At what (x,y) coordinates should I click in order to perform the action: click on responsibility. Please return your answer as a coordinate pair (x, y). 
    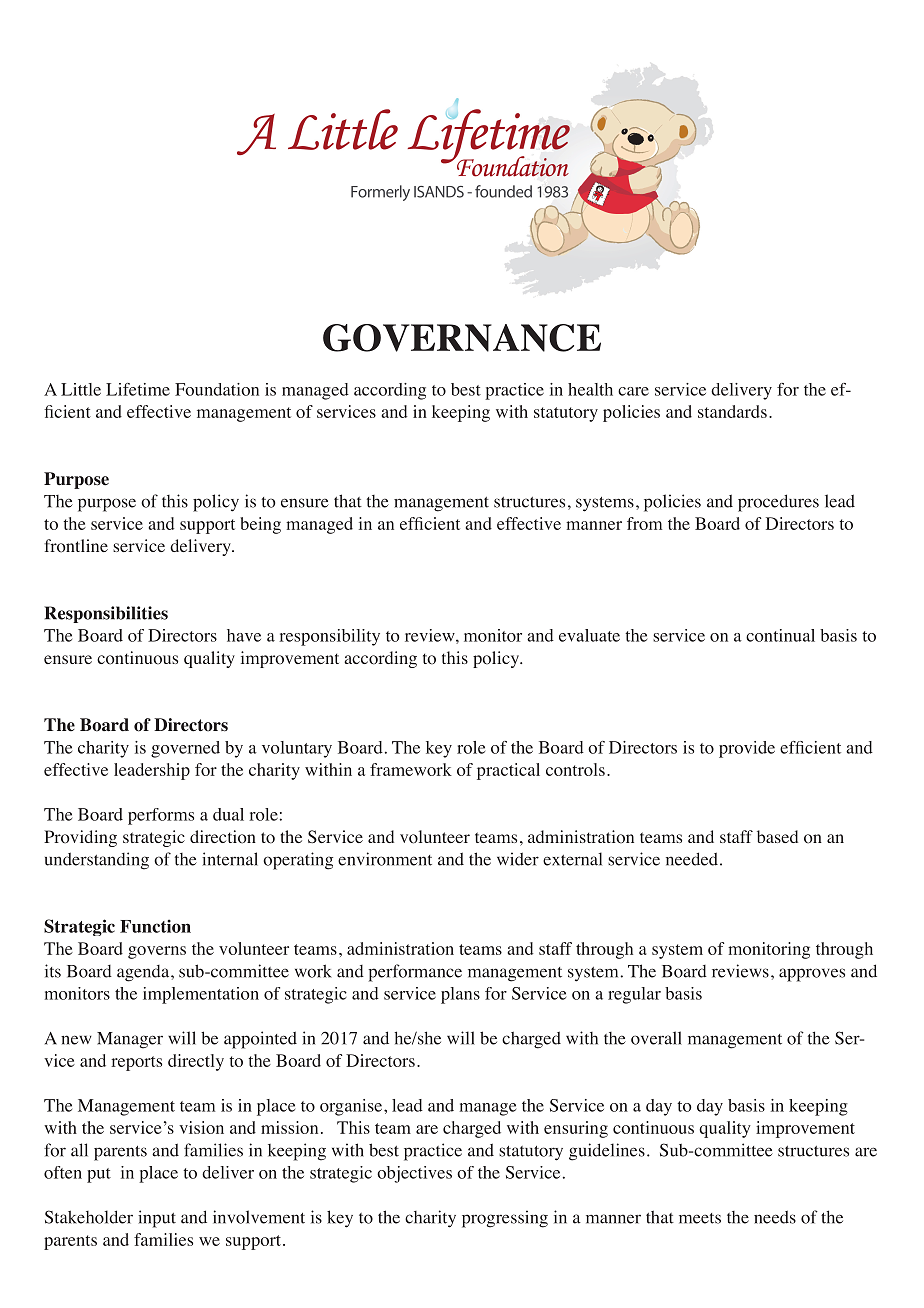
    Looking at the image, I should click on (329, 637).
